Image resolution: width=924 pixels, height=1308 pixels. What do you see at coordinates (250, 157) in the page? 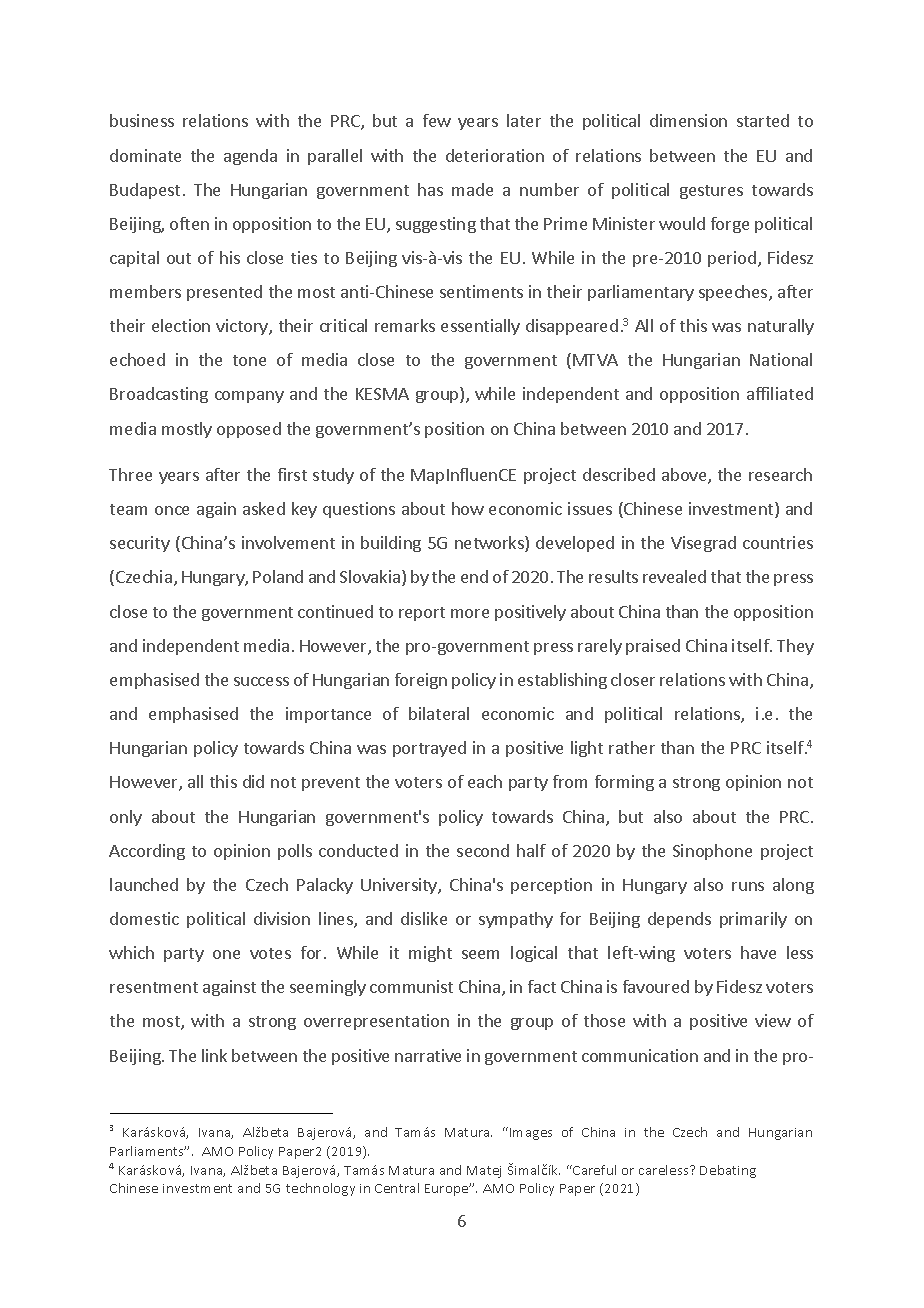
I see `agenda` at bounding box center [250, 157].
